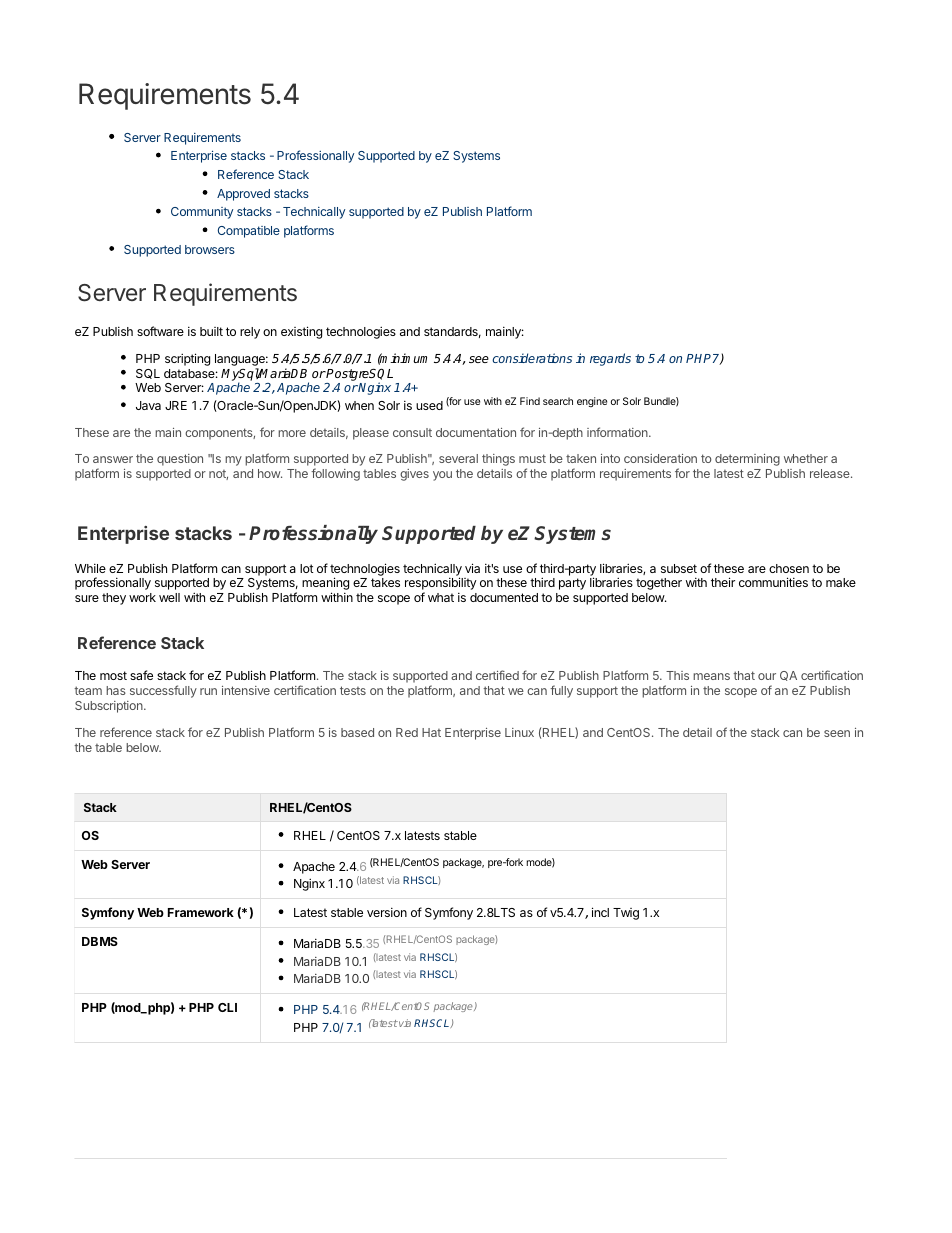  Describe the element at coordinates (202, 213) in the screenshot. I see `Community` at that location.
